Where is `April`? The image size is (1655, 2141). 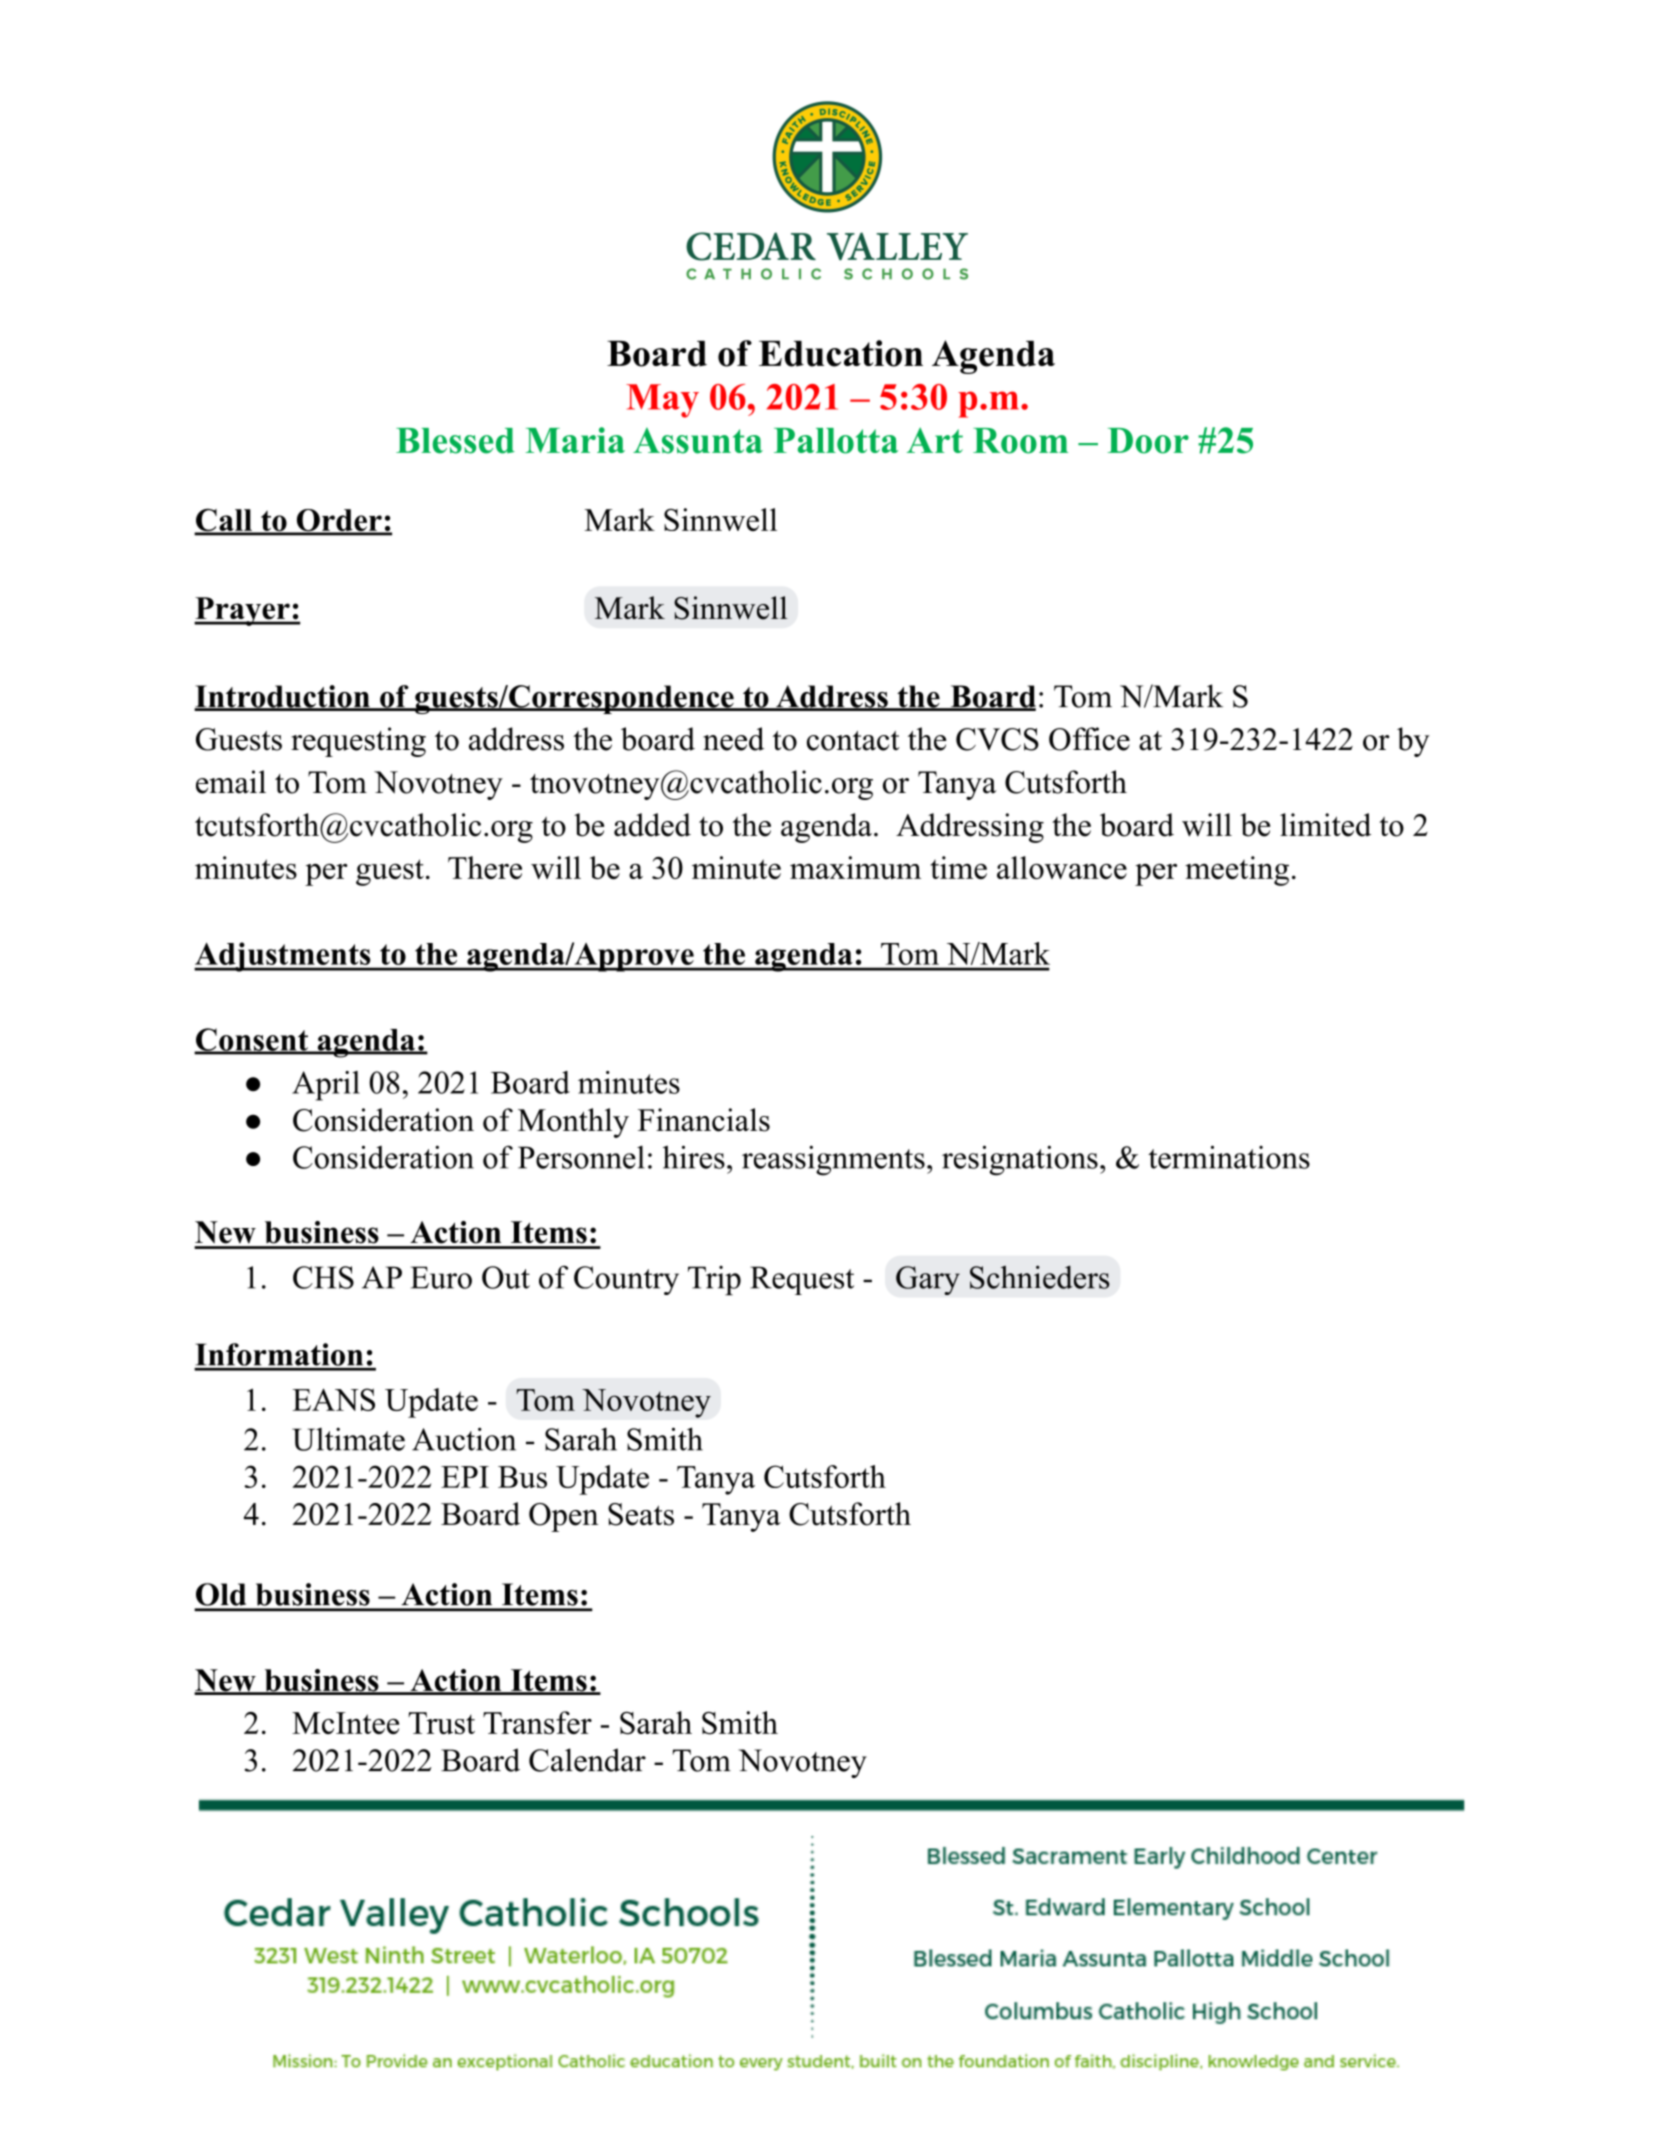 April is located at coordinates (326, 1086).
